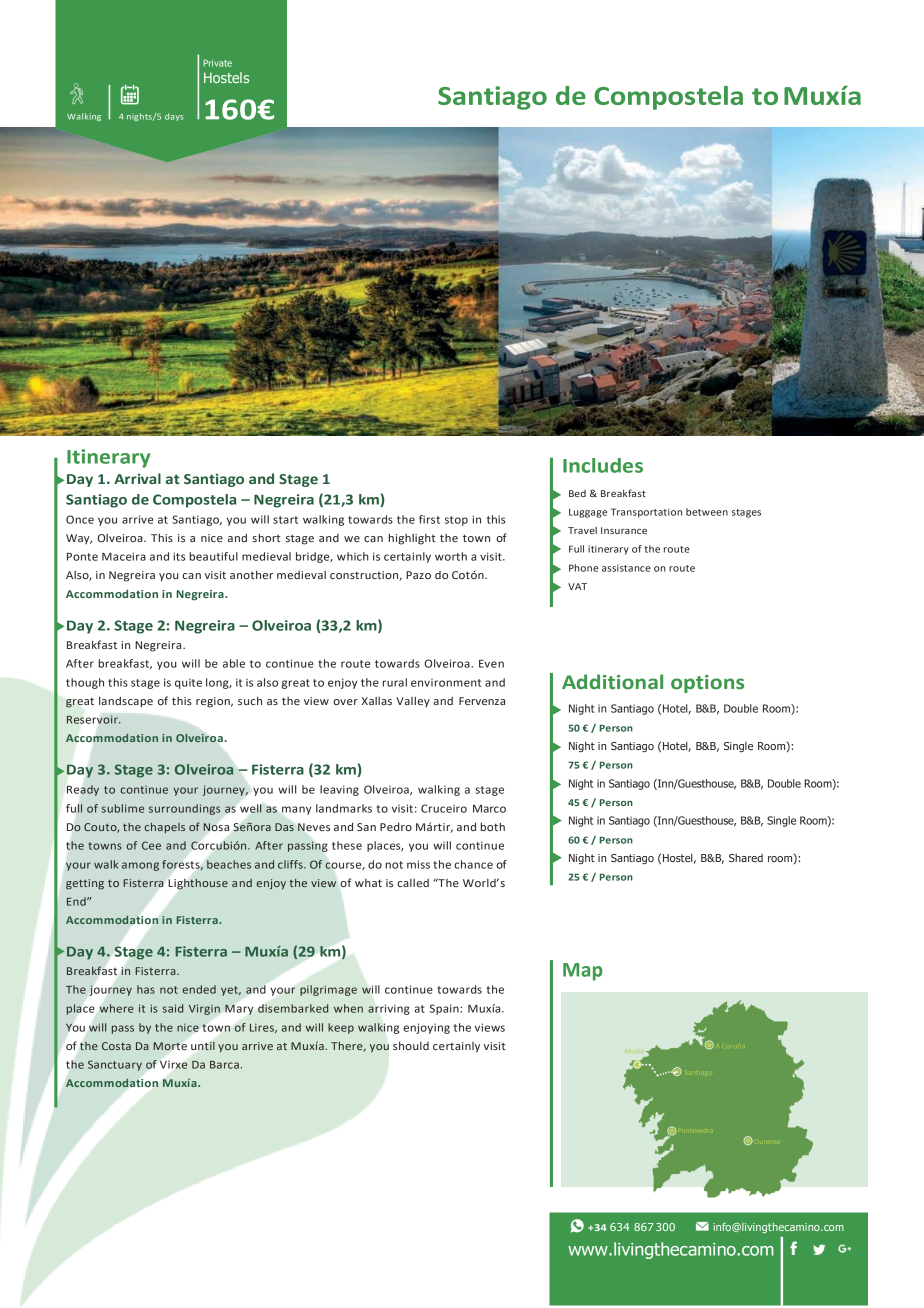  What do you see at coordinates (626, 568) in the screenshot?
I see `assistance` at bounding box center [626, 568].
